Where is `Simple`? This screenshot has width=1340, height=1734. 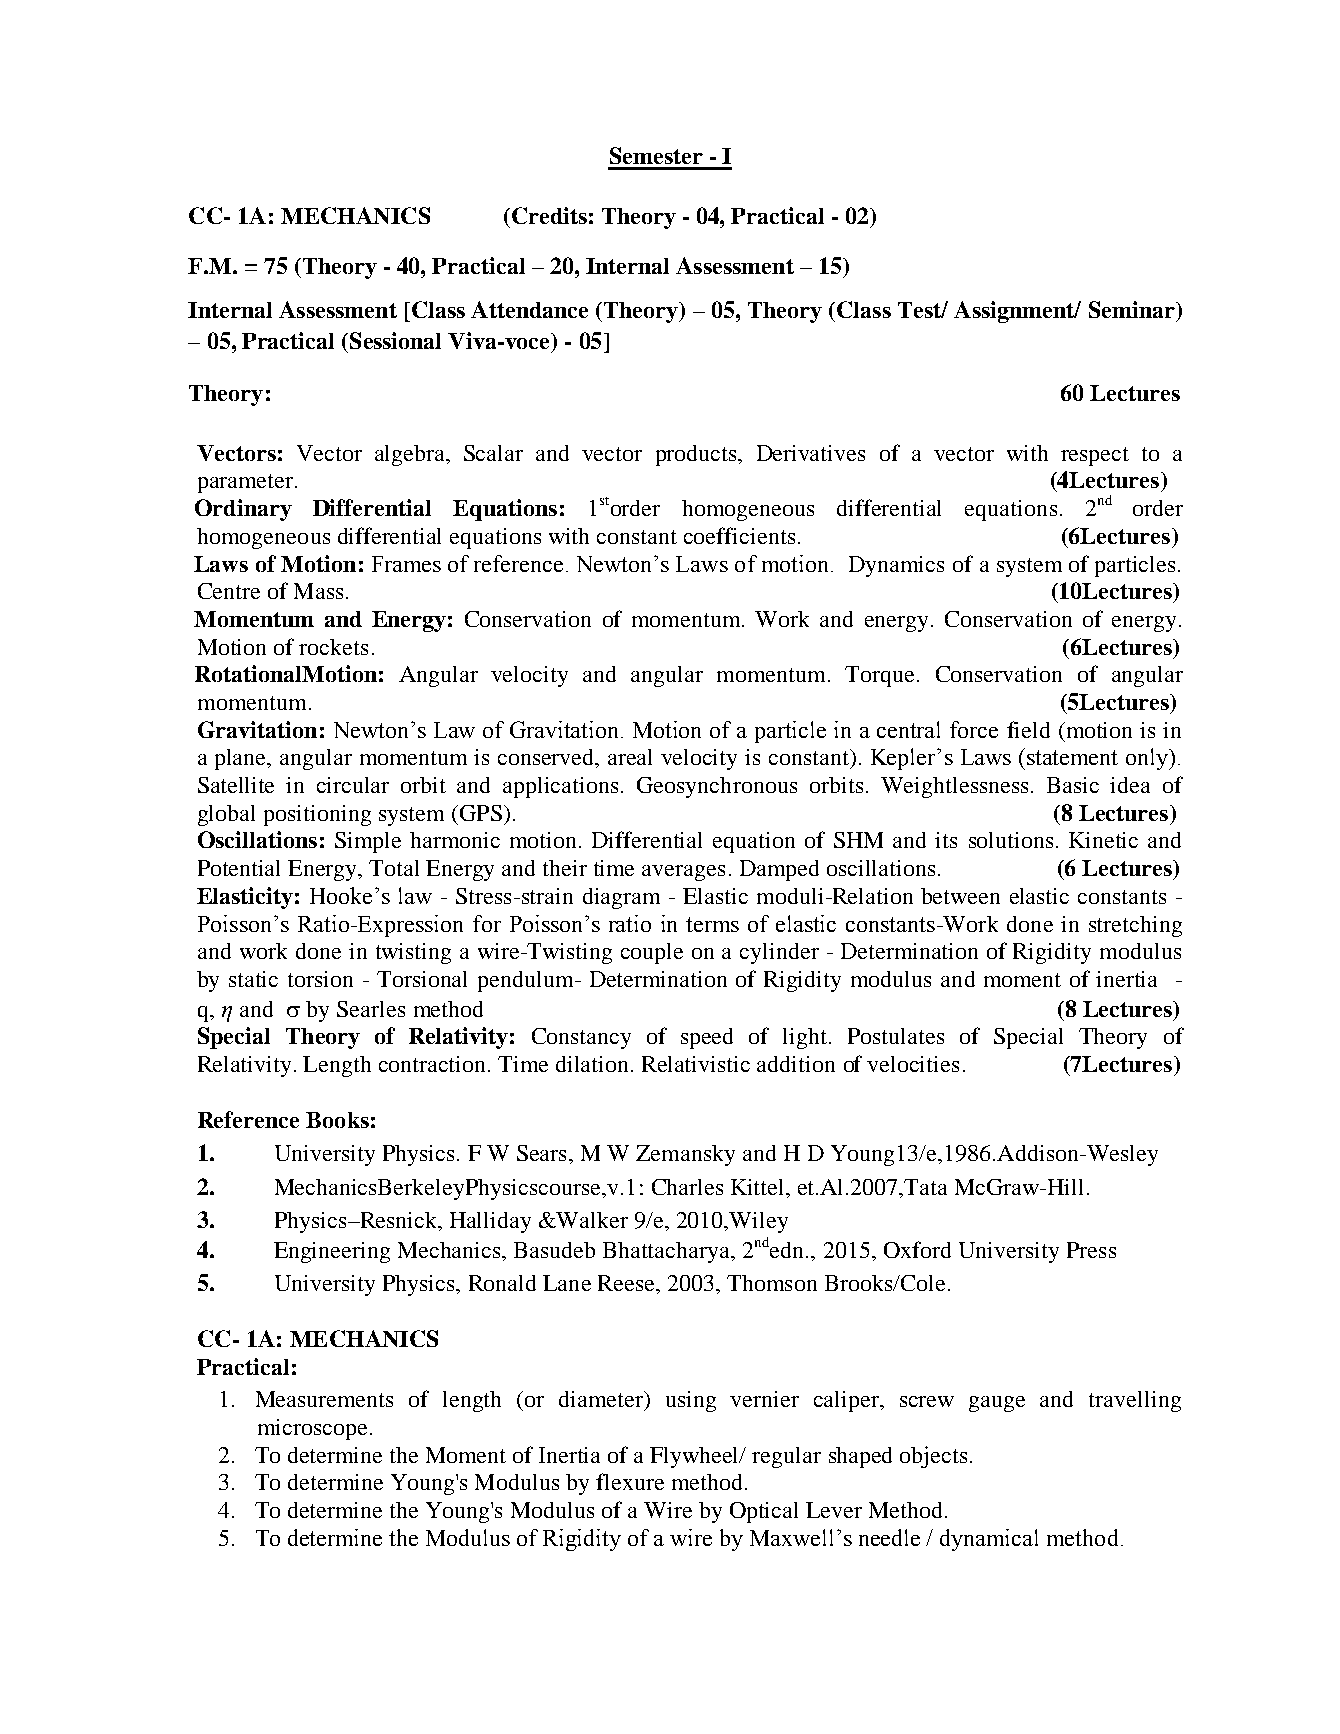
Simple is located at coordinates (368, 842).
